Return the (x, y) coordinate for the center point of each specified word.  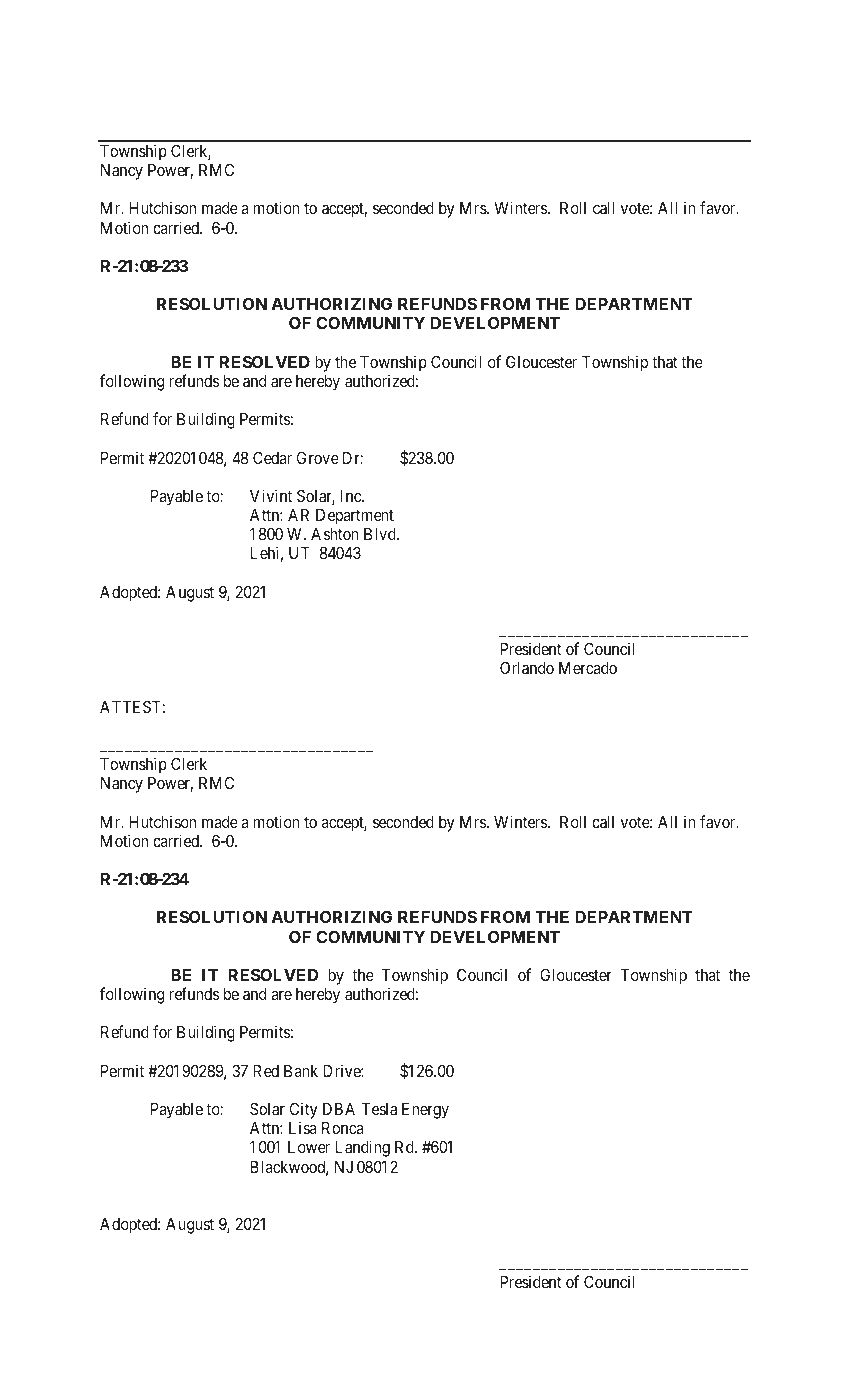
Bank (301, 1071)
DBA (339, 1109)
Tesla (379, 1109)
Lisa (303, 1127)
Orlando (527, 667)
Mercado (588, 668)
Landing (362, 1148)
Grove (318, 457)
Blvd (381, 534)
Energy (425, 1111)
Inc (352, 496)
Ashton (335, 534)
